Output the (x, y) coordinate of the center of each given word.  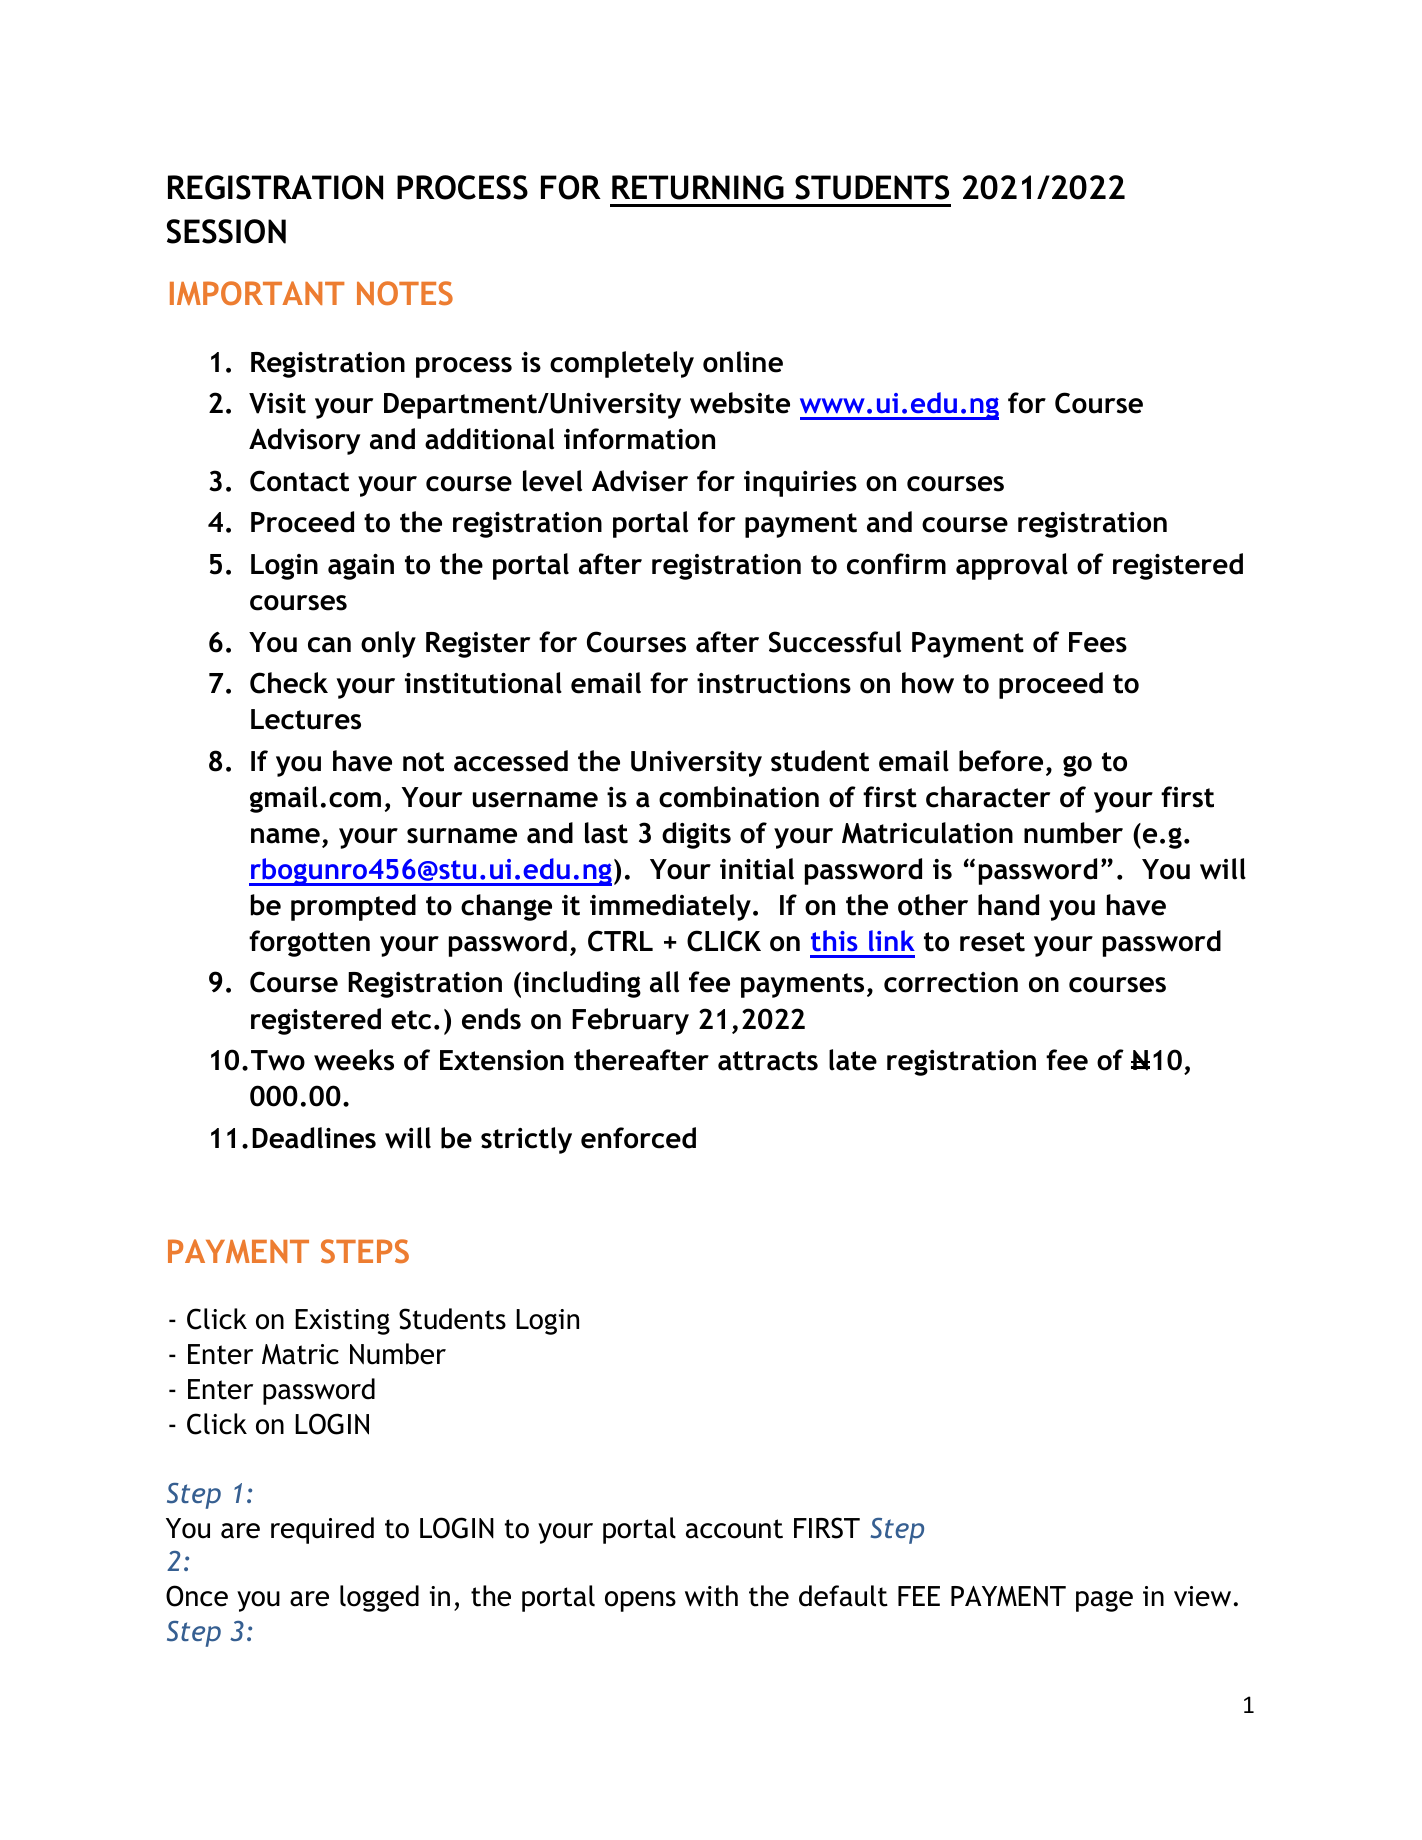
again (361, 567)
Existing (342, 1322)
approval (1012, 566)
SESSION (226, 231)
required (322, 1530)
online (743, 362)
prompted (353, 907)
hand (1008, 905)
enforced (638, 1138)
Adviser (640, 481)
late (853, 1060)
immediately (670, 907)
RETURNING (698, 187)
